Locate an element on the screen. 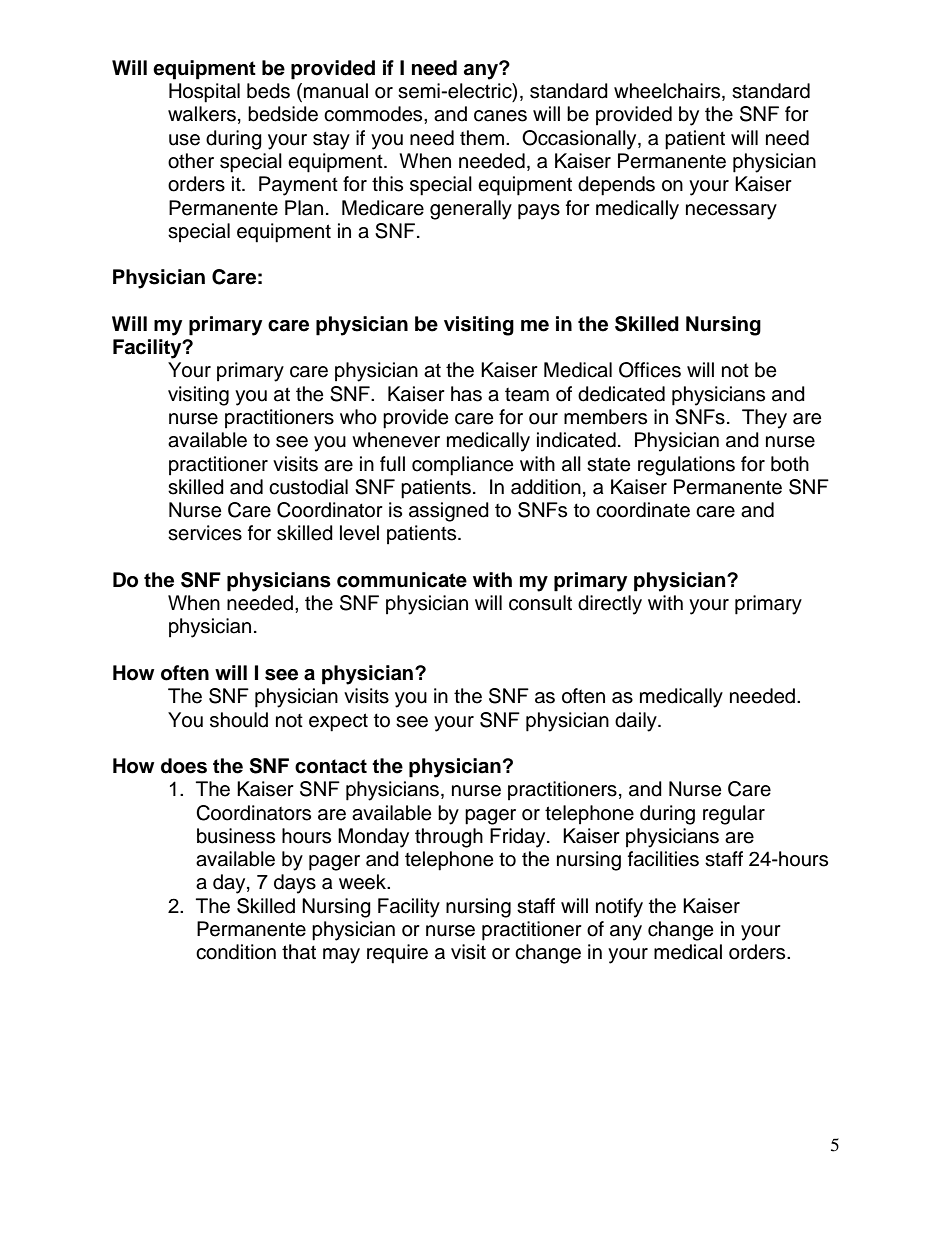 This screenshot has height=1233, width=952. notify is located at coordinates (619, 908).
